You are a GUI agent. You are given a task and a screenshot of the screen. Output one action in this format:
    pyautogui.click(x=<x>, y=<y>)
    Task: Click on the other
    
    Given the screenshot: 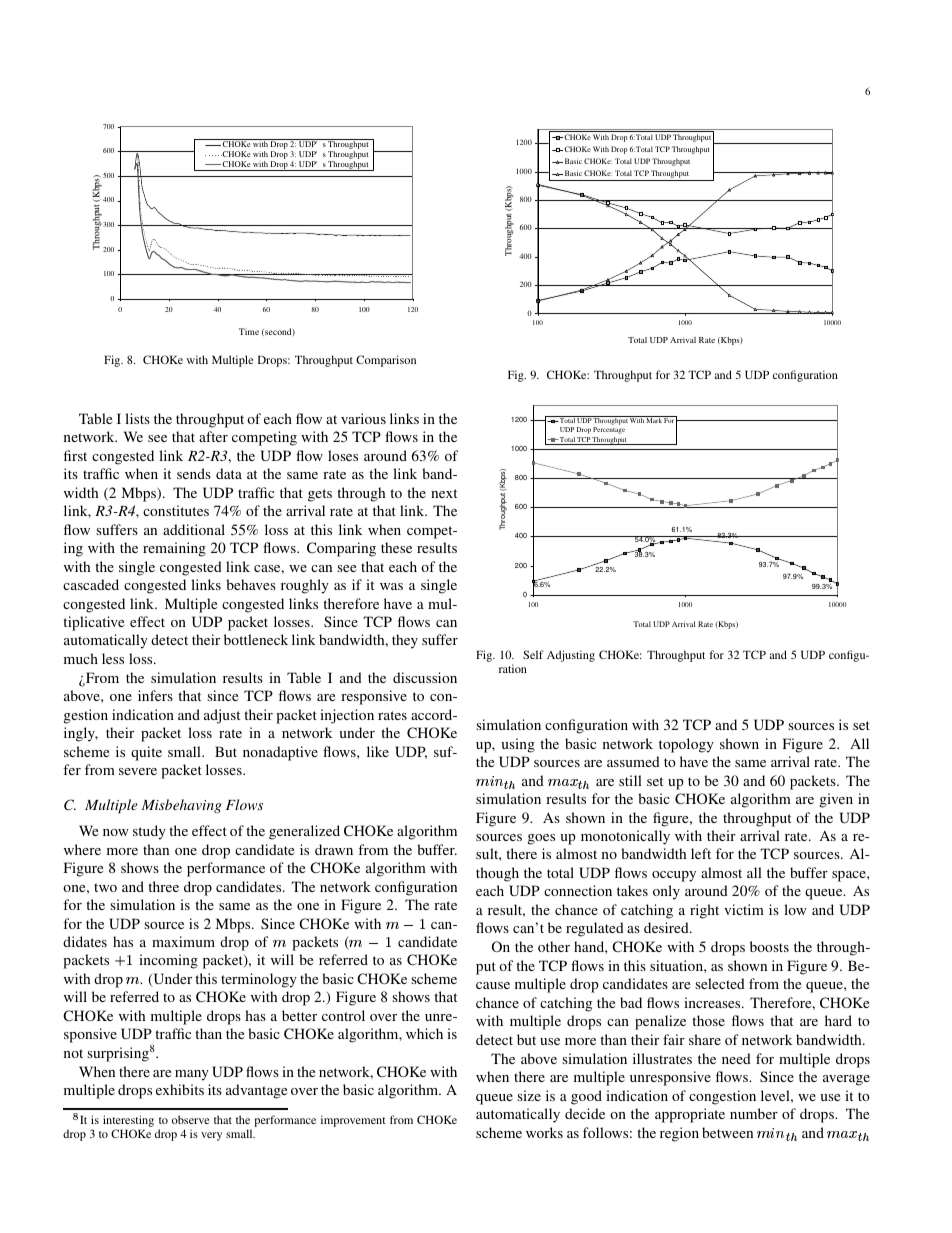 What is the action you would take?
    pyautogui.click(x=554, y=946)
